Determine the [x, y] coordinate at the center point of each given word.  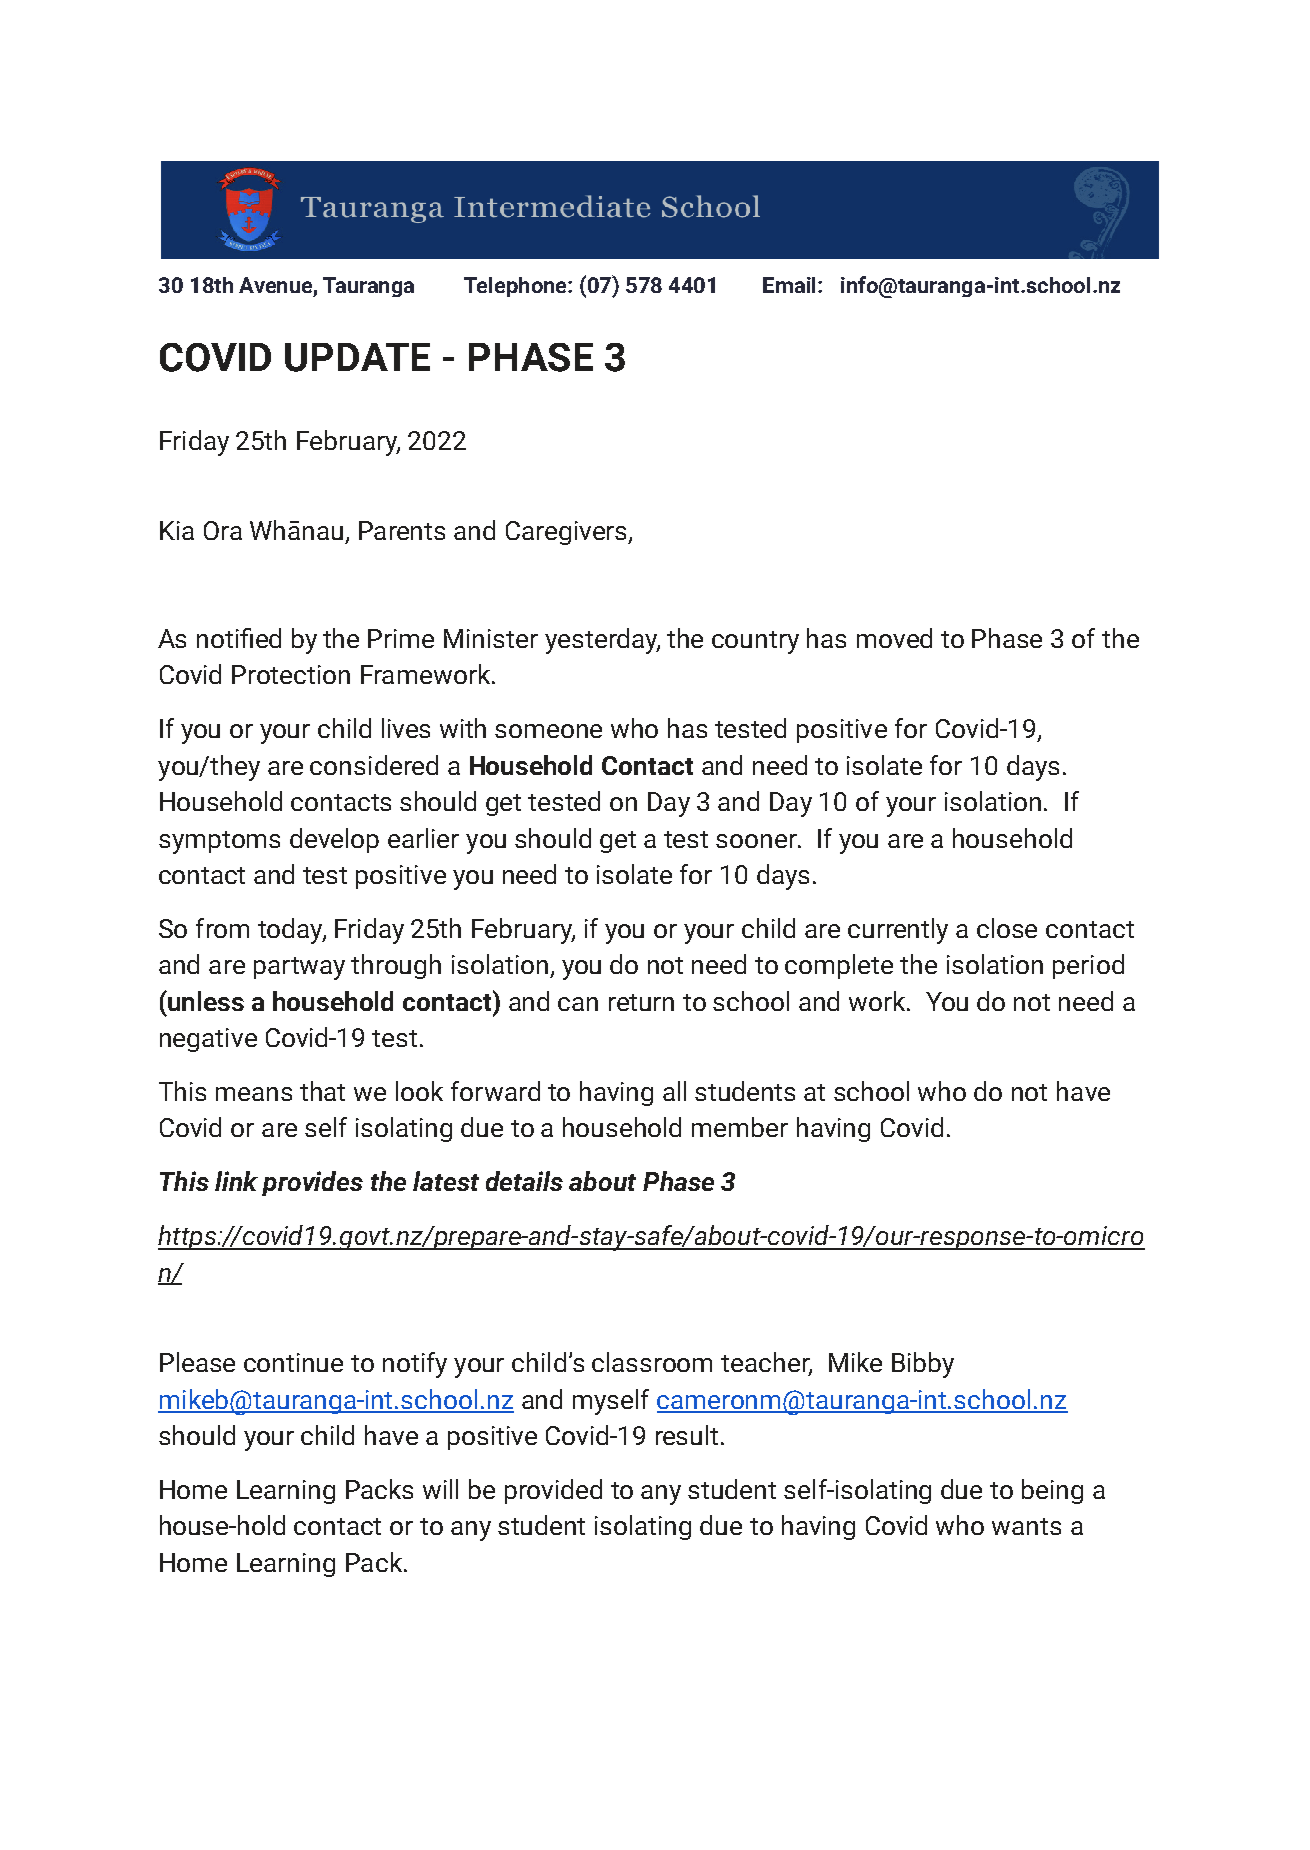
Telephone [516, 287]
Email [789, 285]
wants [1026, 1526]
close [1007, 928]
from [222, 928]
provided [553, 1491]
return [641, 1002]
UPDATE [357, 357]
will [440, 1489]
